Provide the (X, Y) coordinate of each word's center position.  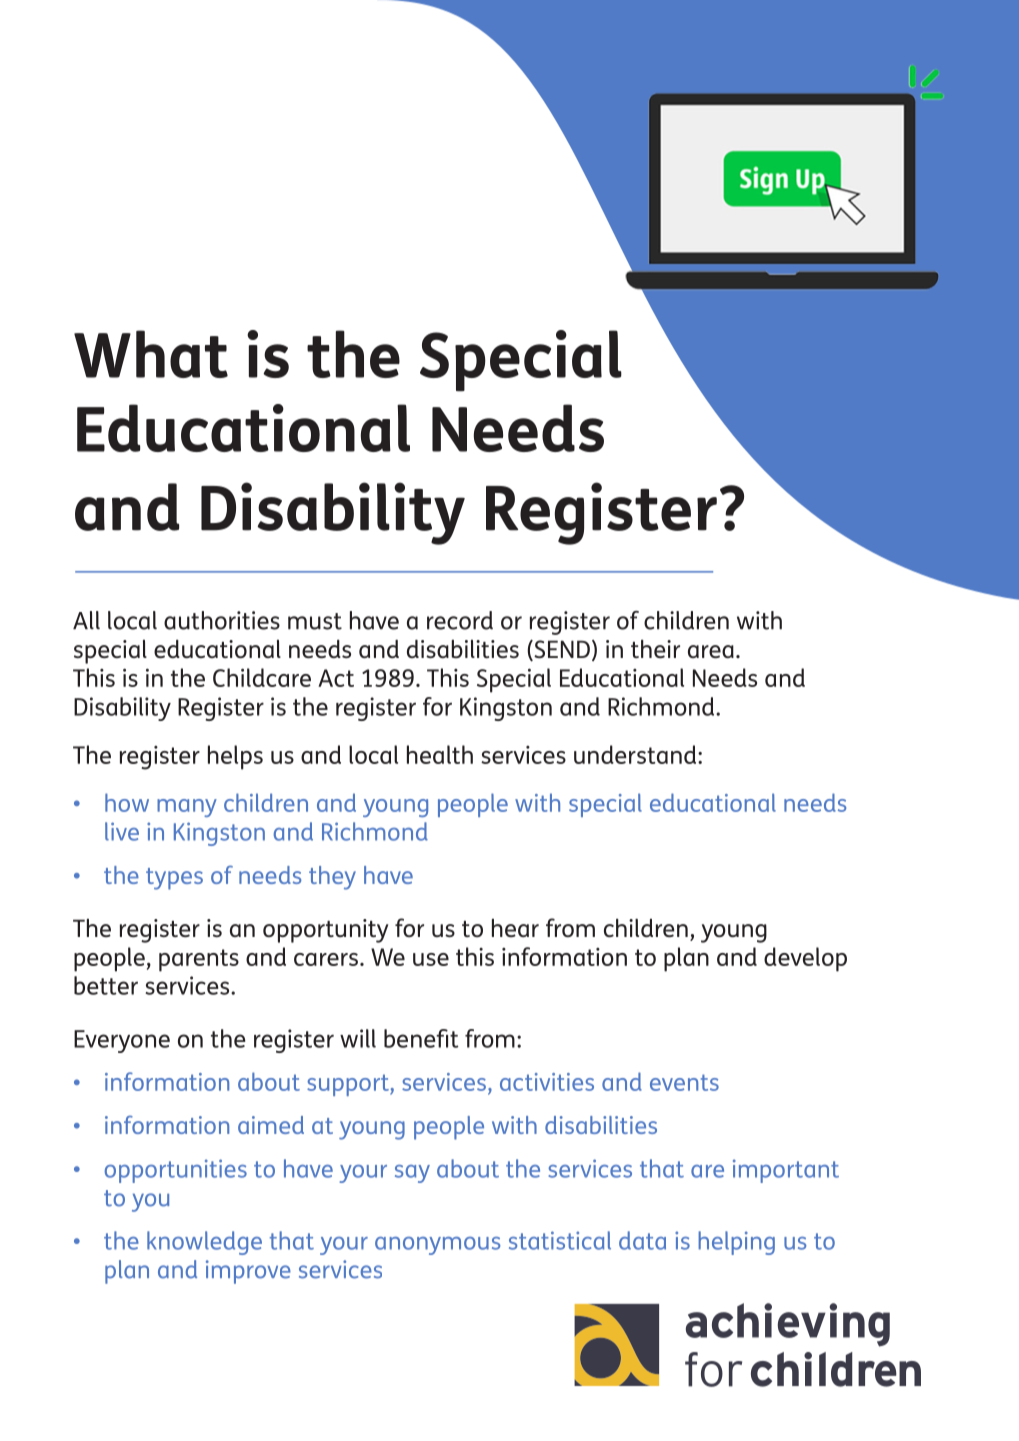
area (711, 652)
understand (636, 754)
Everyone (122, 1041)
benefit (421, 1038)
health (440, 754)
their (655, 649)
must (315, 621)
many (187, 808)
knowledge (204, 1243)
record (460, 620)
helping (736, 1243)
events (684, 1082)
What (151, 354)
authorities (222, 620)
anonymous (437, 1246)
